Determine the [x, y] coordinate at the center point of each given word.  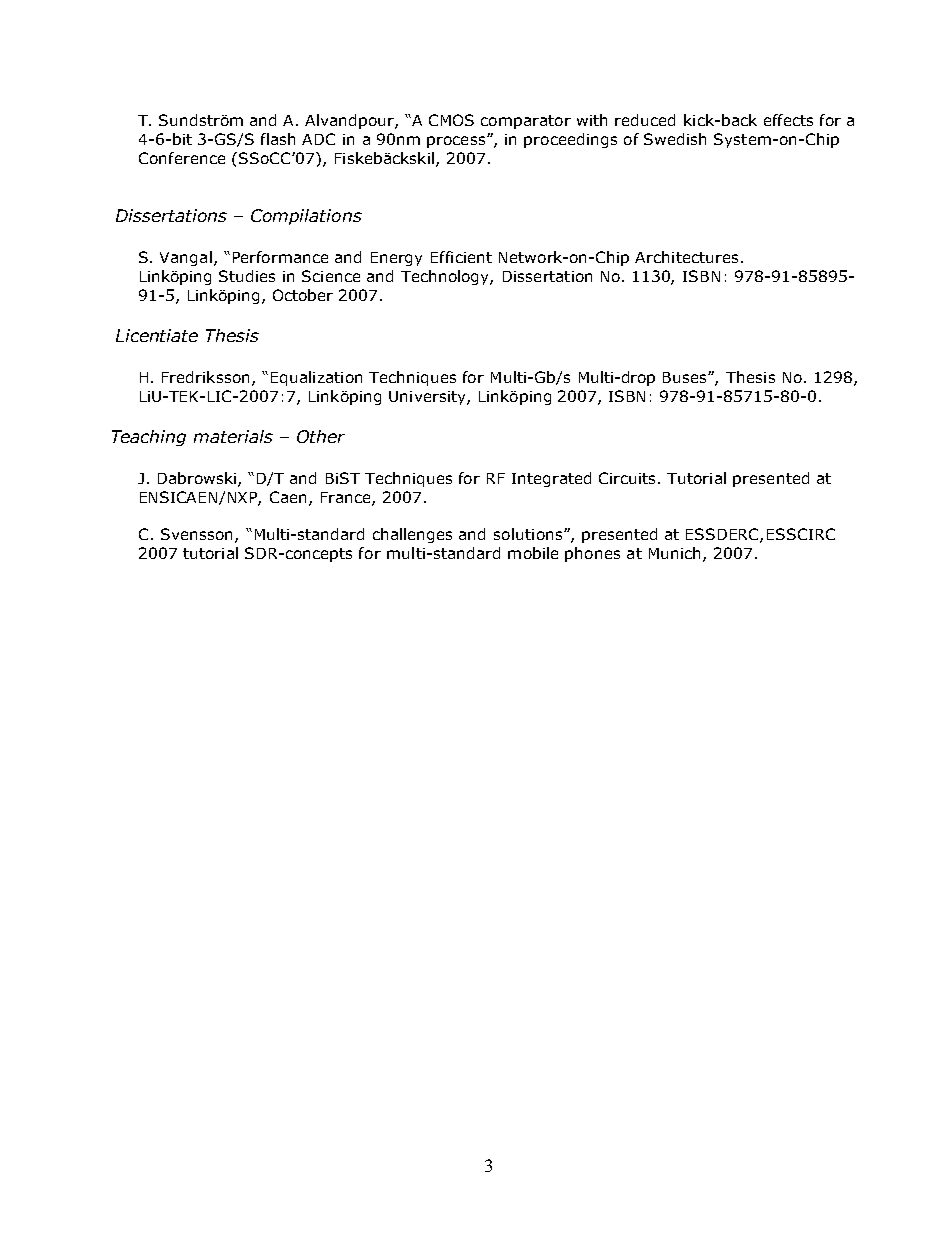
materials [233, 436]
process [457, 142]
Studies [247, 276]
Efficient [461, 257]
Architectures [686, 257]
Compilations [306, 217]
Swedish [675, 139]
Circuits [629, 478]
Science [331, 276]
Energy [396, 259]
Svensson [196, 534]
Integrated [551, 479]
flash [278, 139]
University [428, 398]
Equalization [316, 378]
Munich [676, 554]
